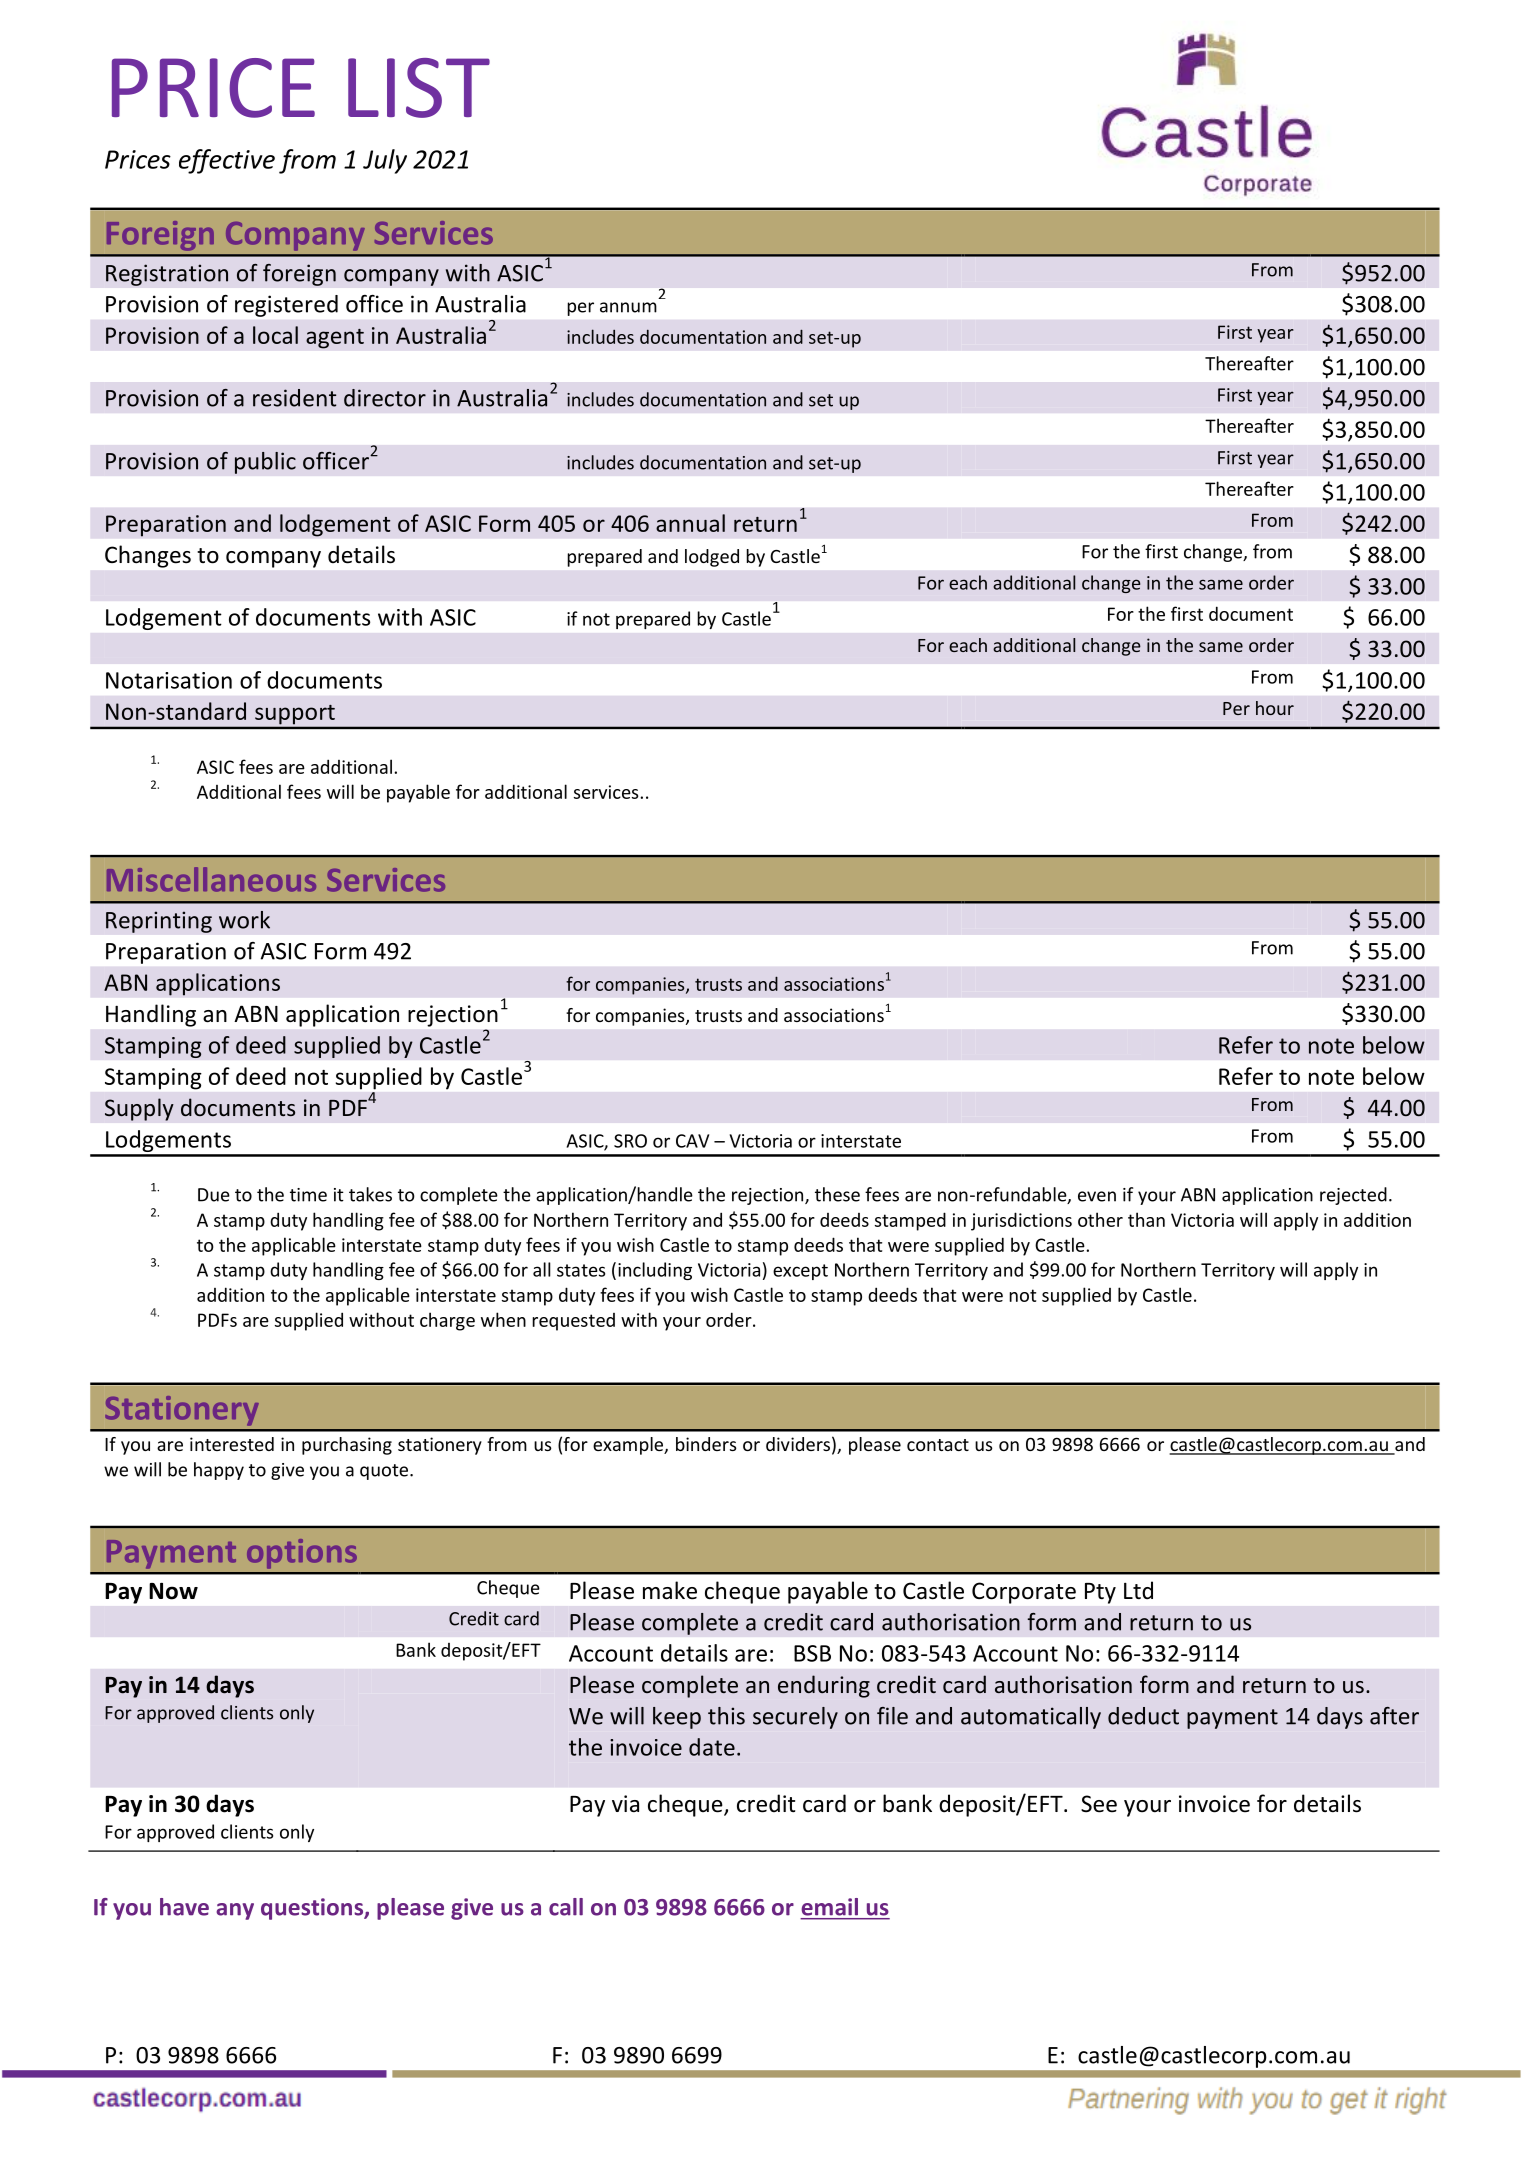 The image size is (1528, 2161). I want to click on annual, so click(690, 523).
